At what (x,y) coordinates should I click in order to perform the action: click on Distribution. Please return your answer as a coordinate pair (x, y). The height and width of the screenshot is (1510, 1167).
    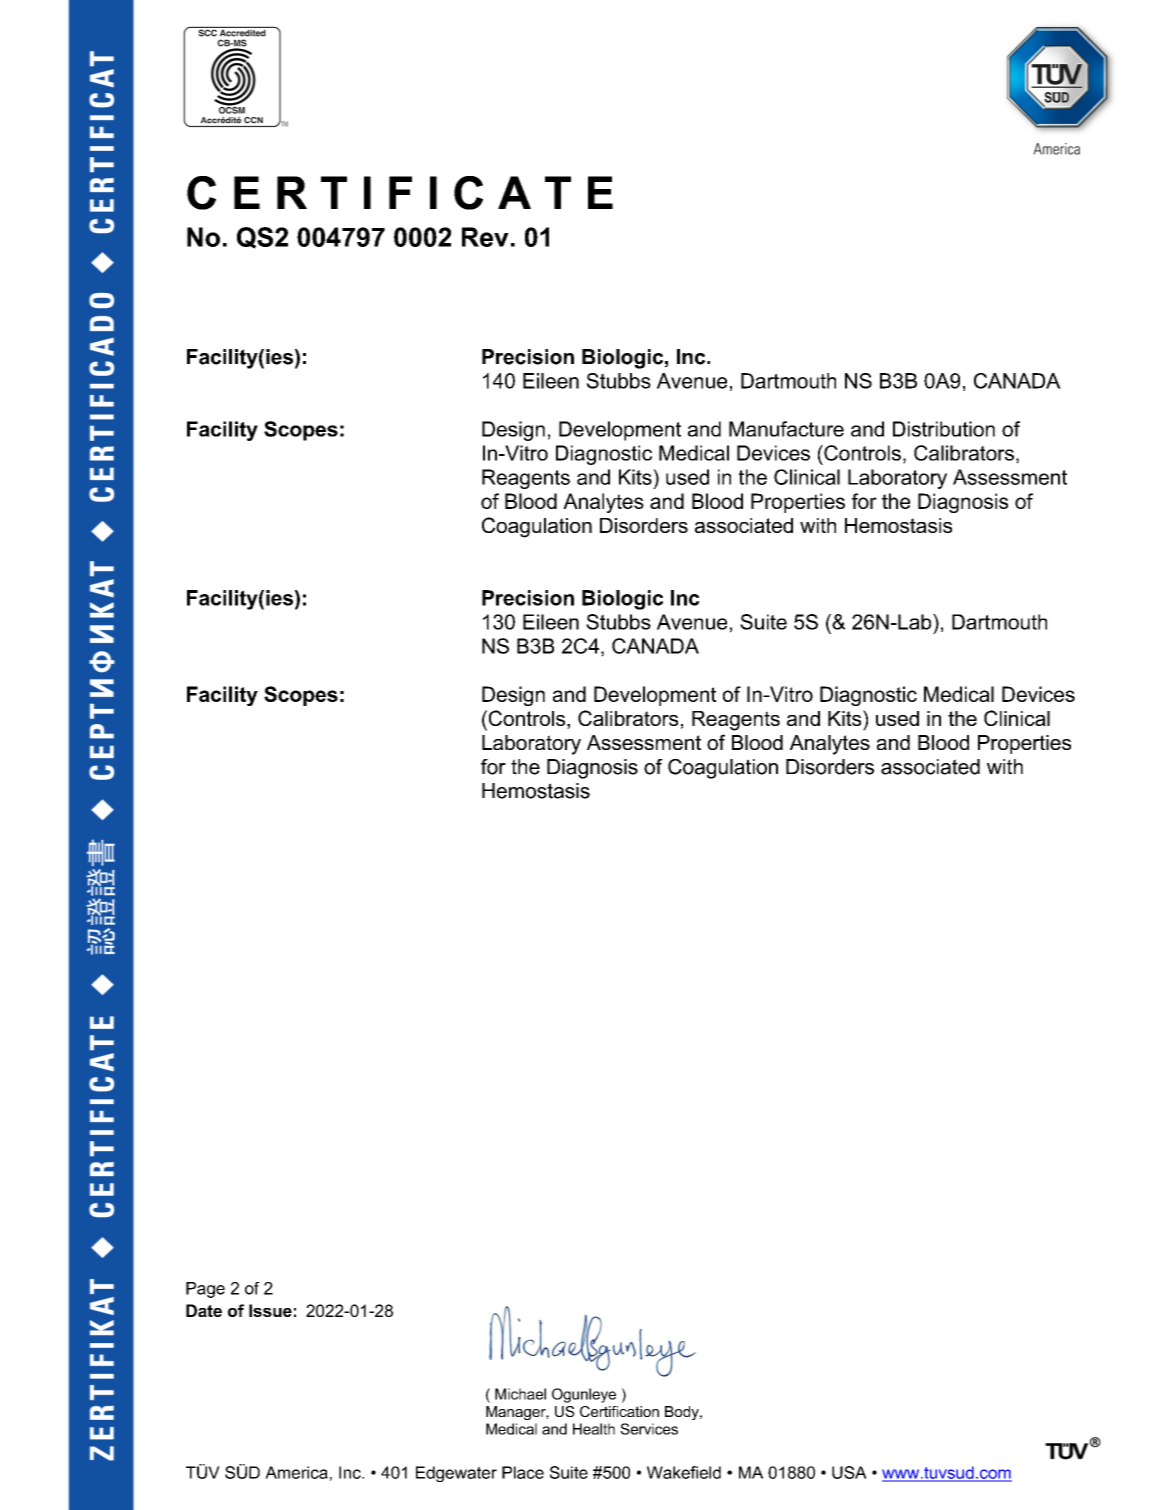
    Looking at the image, I should click on (944, 429).
